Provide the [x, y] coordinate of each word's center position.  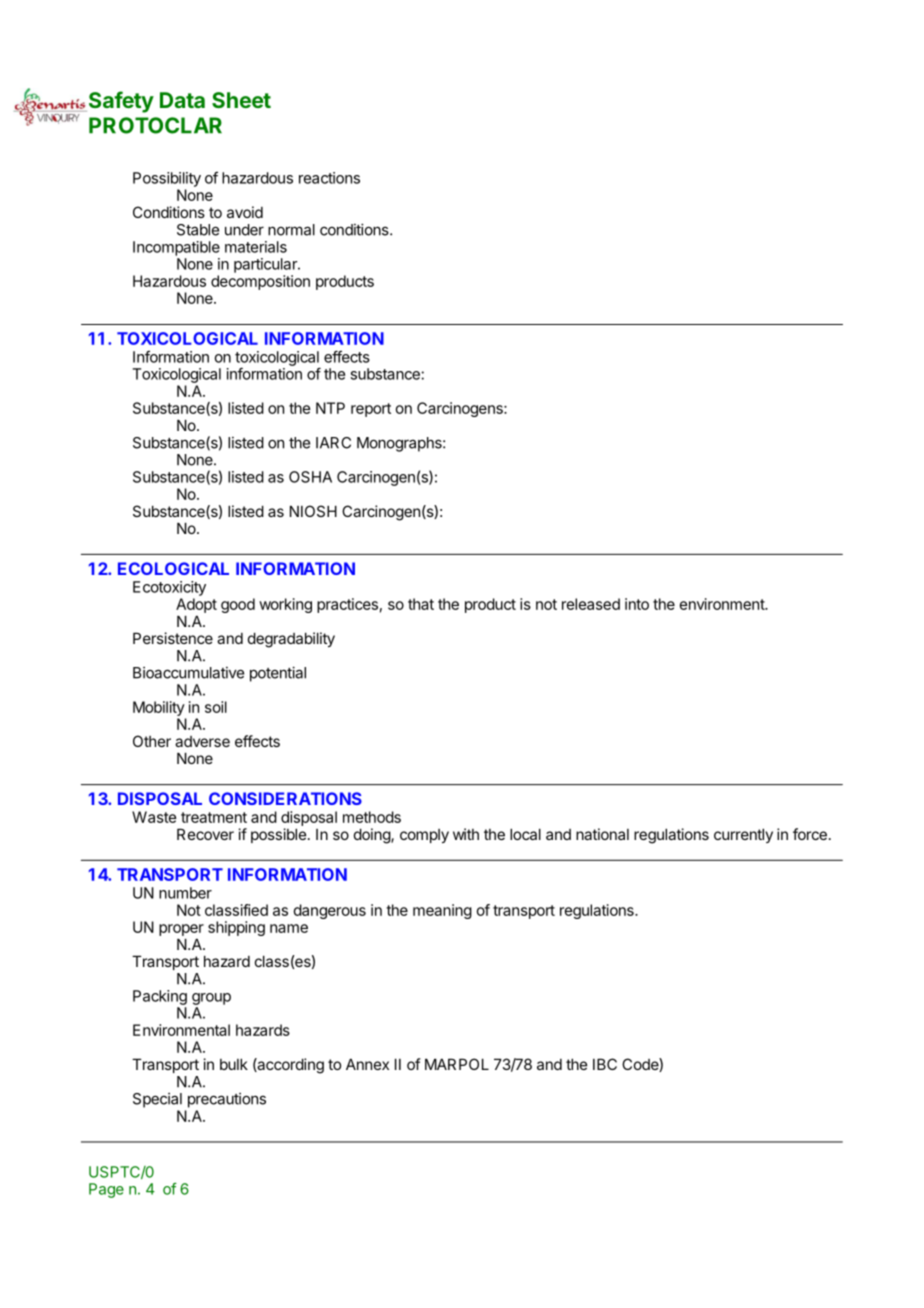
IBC [605, 1064]
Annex [367, 1064]
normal [291, 230]
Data [182, 100]
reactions [329, 178]
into [637, 604]
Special [157, 1100]
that [421, 604]
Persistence [173, 638]
